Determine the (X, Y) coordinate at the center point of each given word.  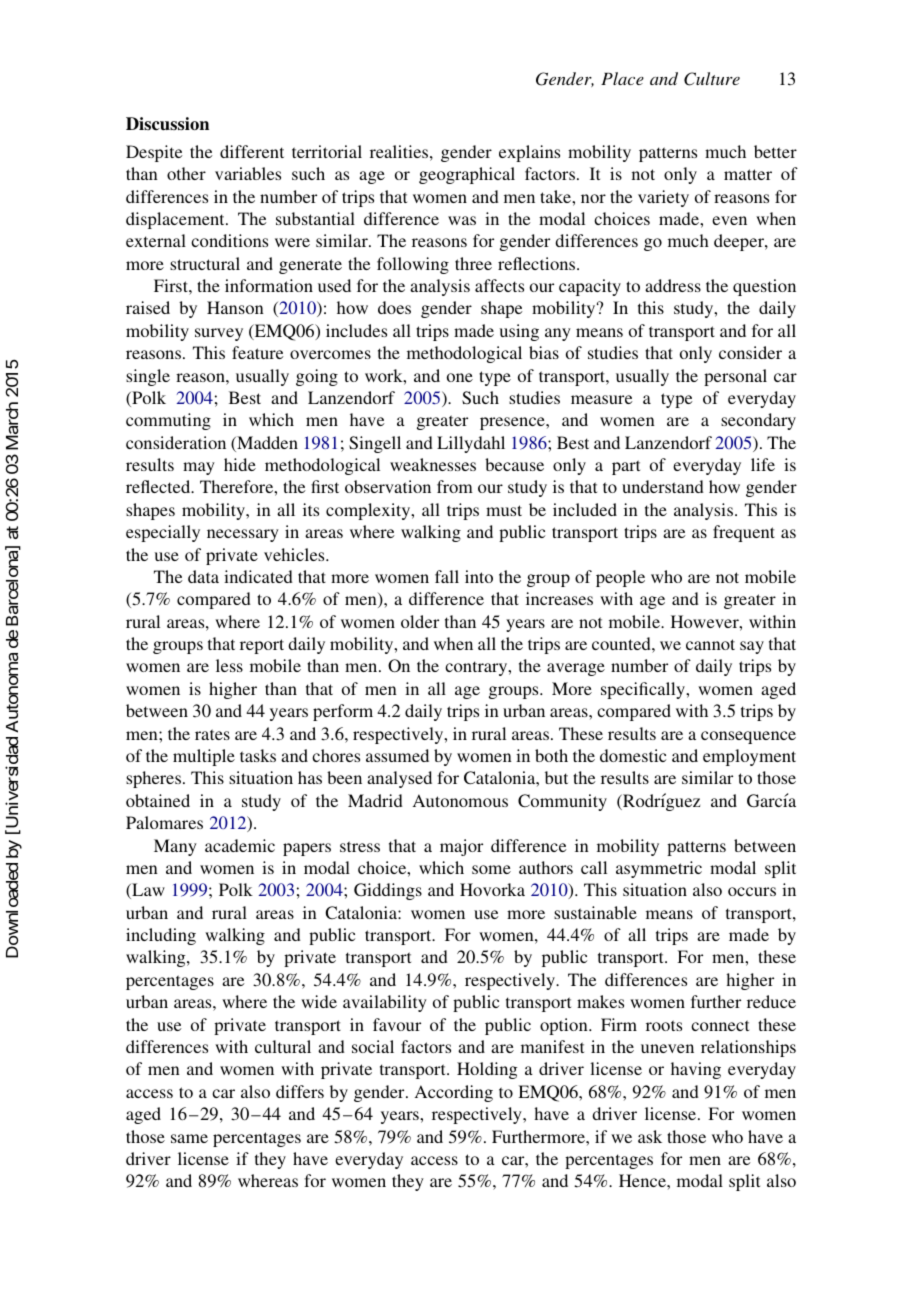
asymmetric (659, 869)
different (252, 151)
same (189, 1138)
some (491, 869)
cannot (710, 644)
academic (240, 845)
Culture (712, 79)
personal (735, 377)
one (460, 377)
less (229, 665)
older (420, 621)
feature (258, 352)
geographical (467, 175)
